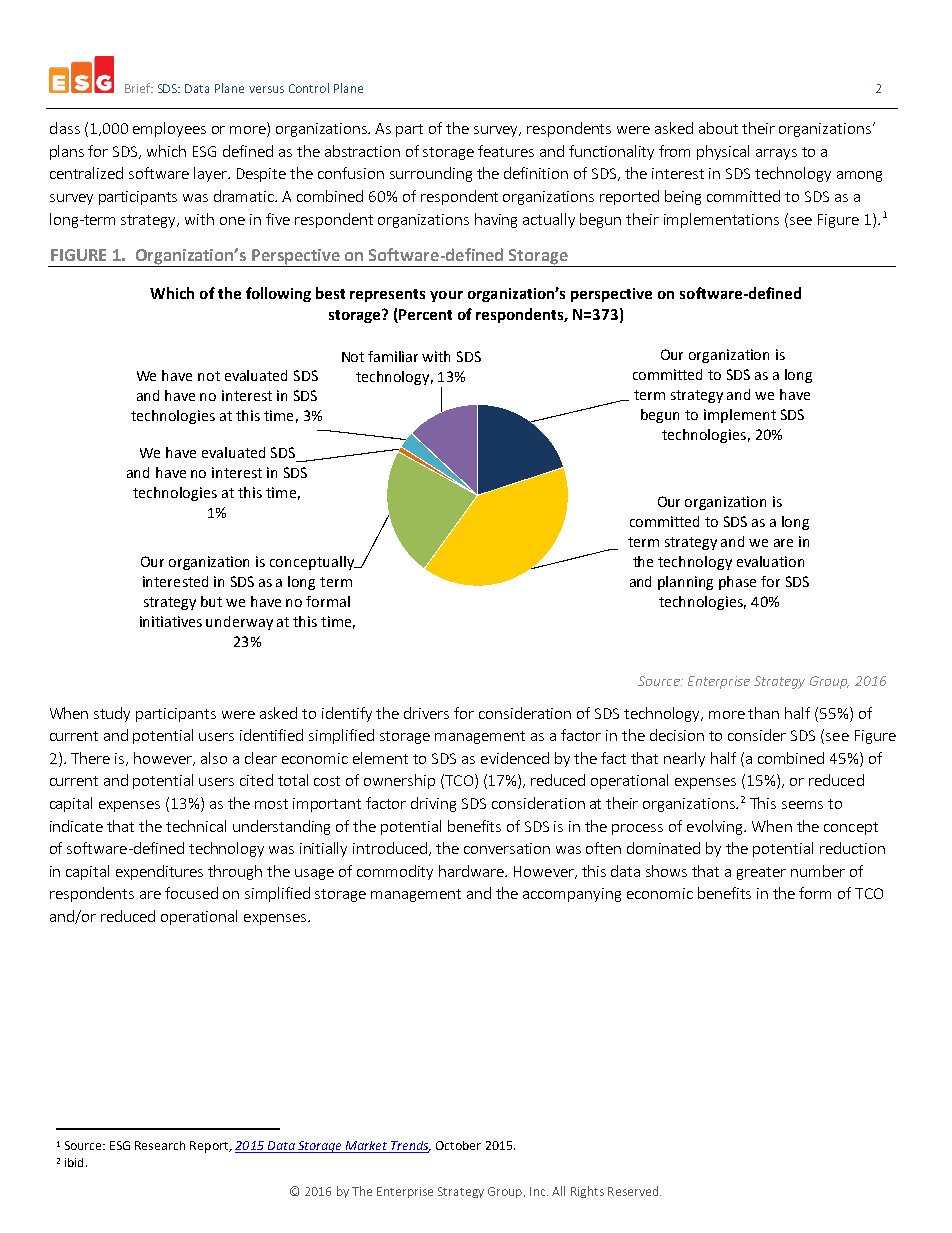 The width and height of the page is (952, 1233). I want to click on focused, so click(191, 893).
